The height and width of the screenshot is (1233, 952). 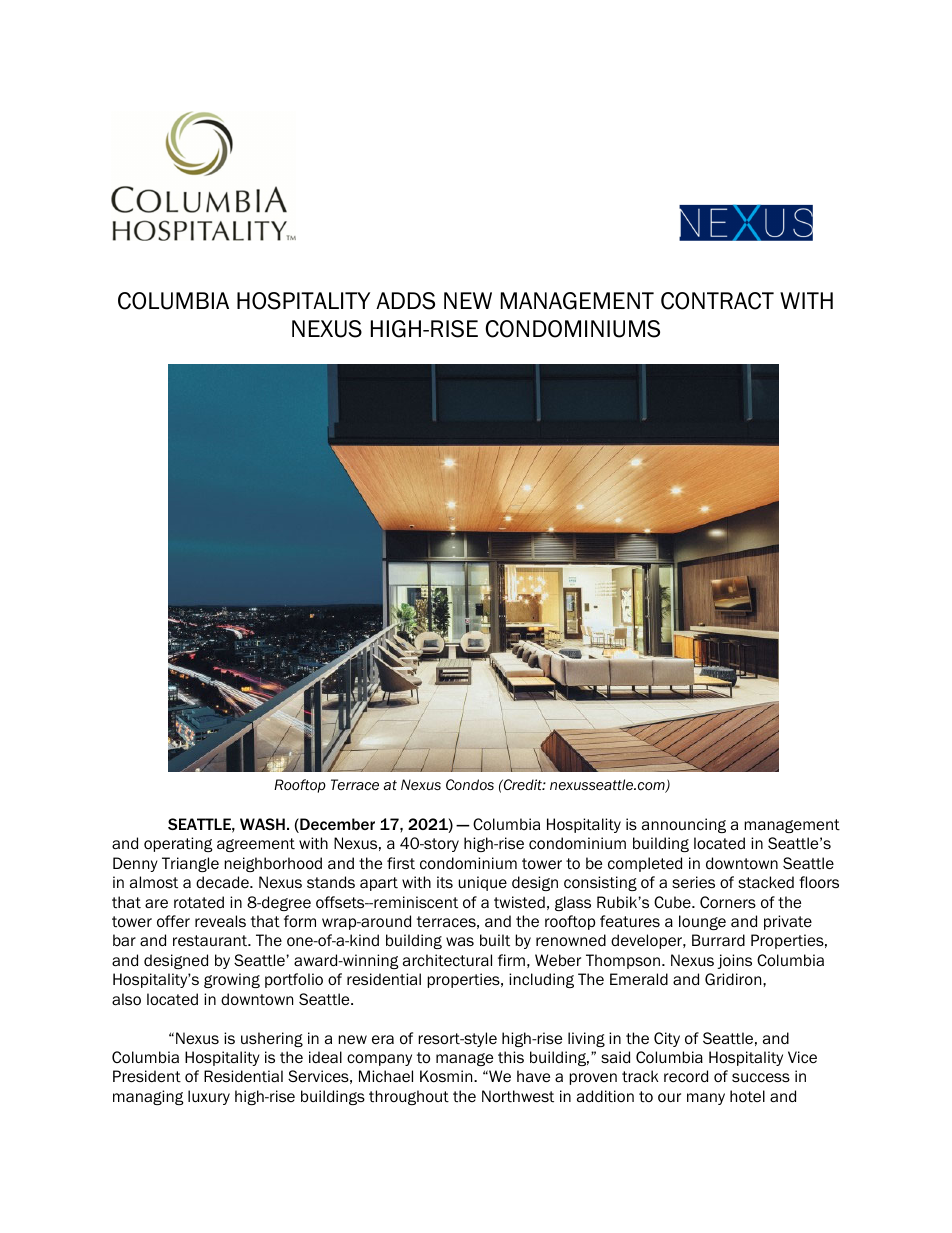 I want to click on operating, so click(x=178, y=844).
